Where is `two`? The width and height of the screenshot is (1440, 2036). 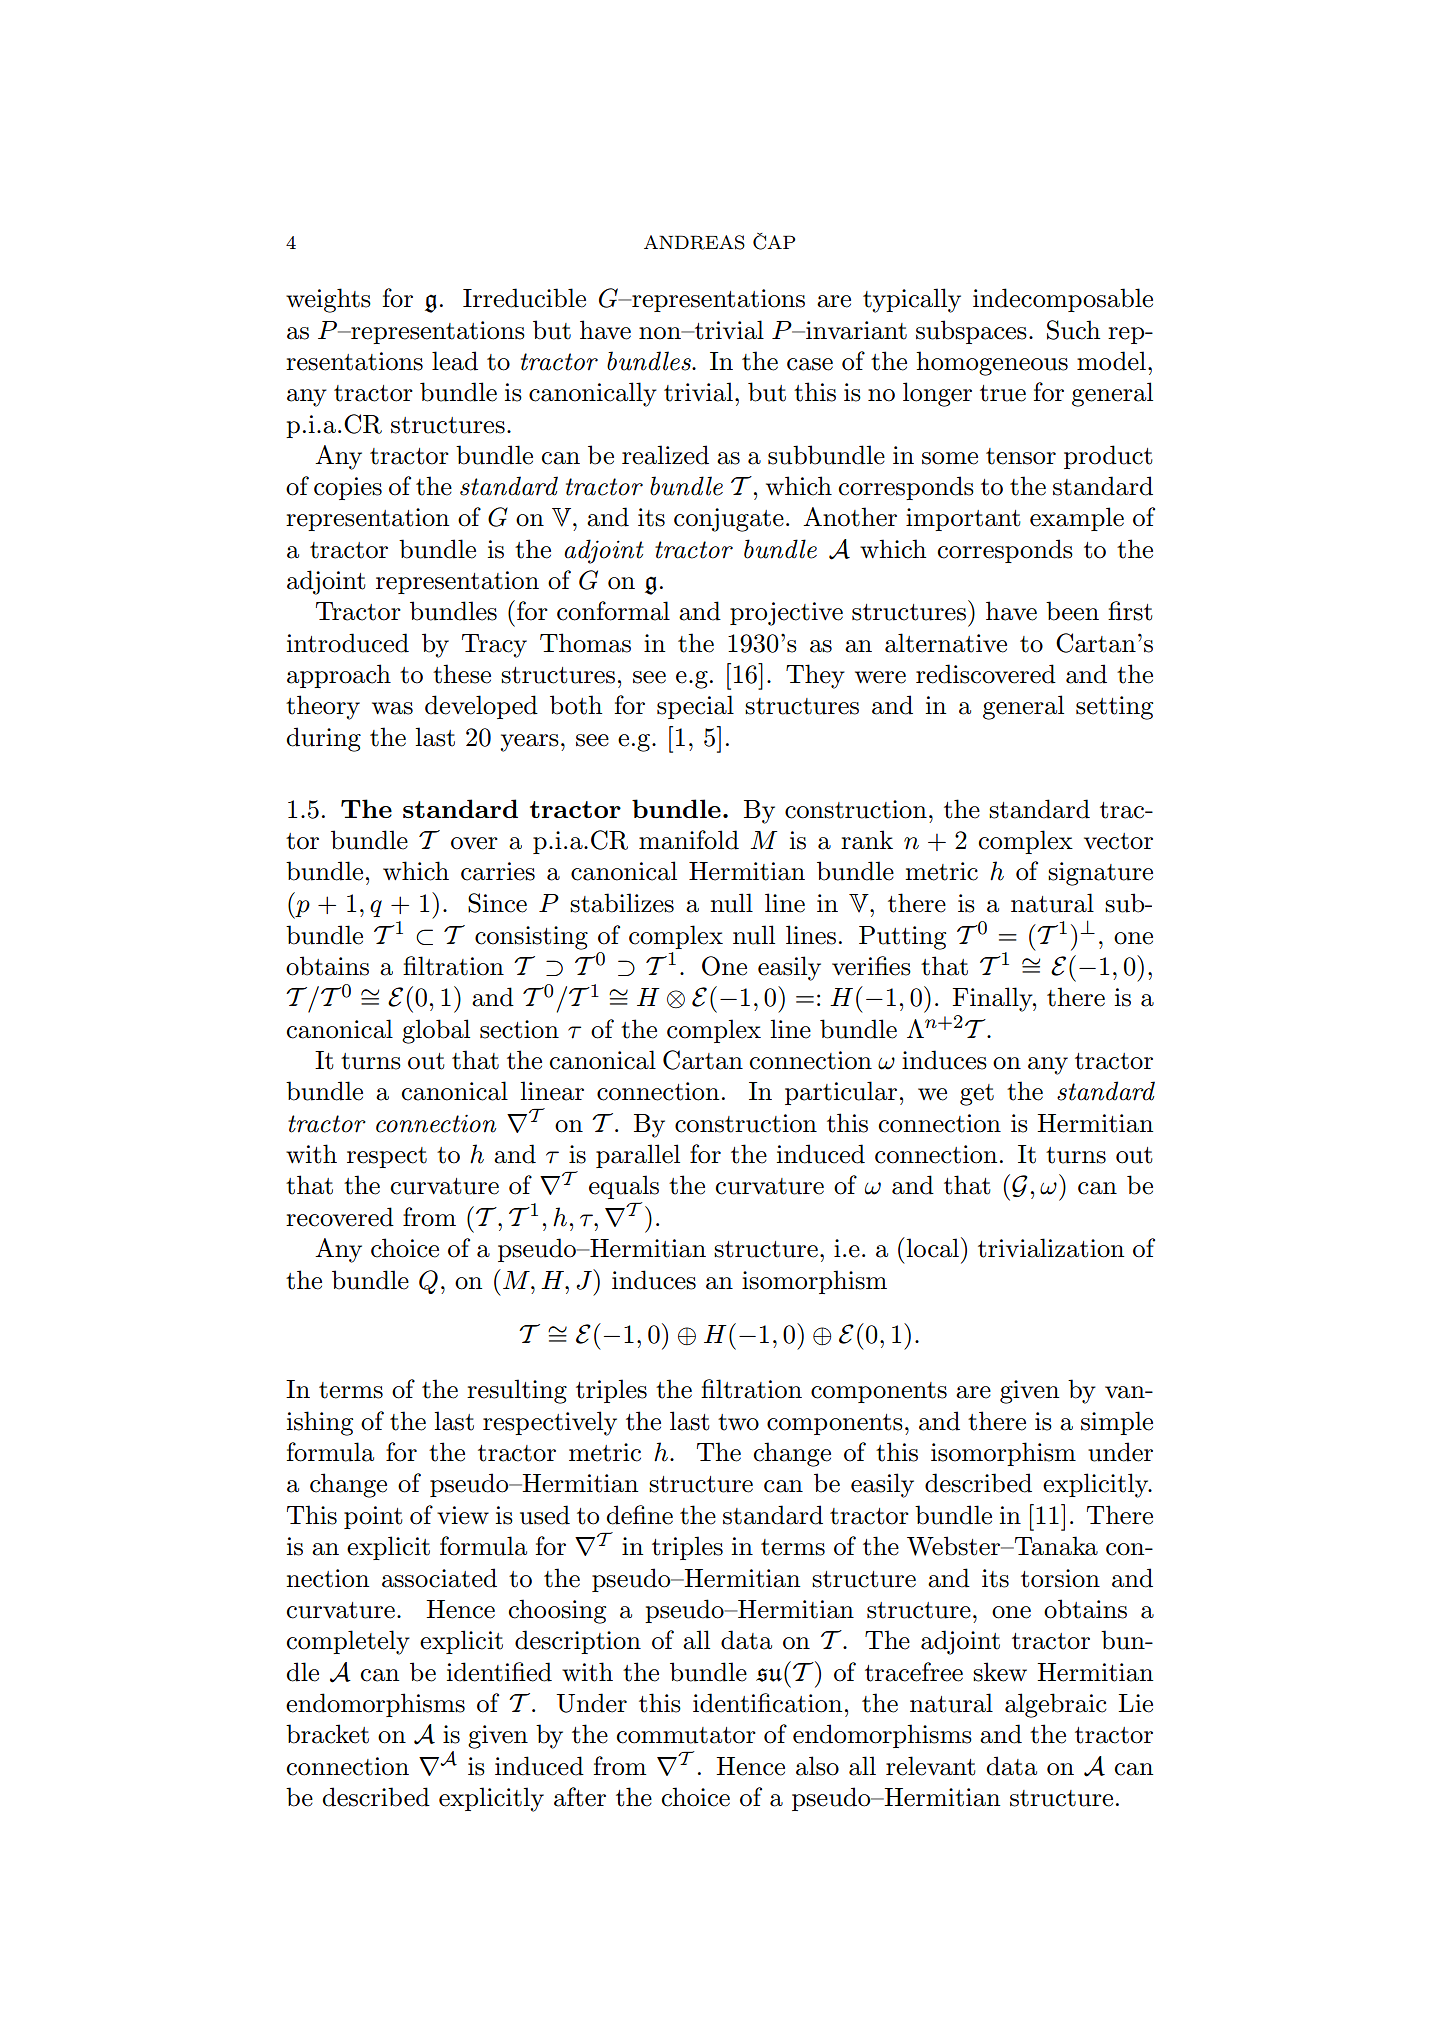 two is located at coordinates (738, 1422).
